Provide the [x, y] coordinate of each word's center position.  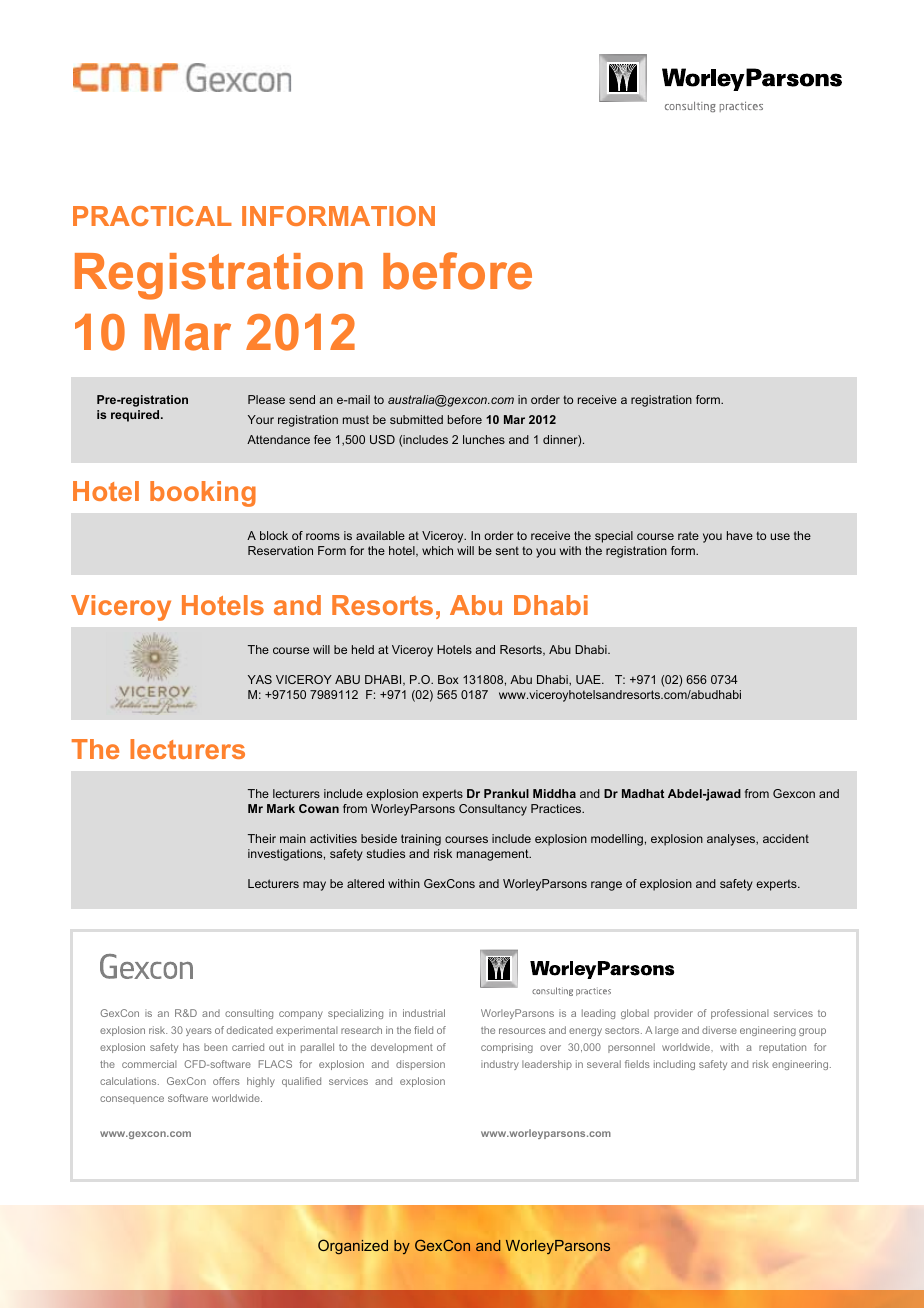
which [437, 550]
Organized [353, 1247]
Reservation [280, 550]
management [494, 855]
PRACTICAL [152, 216]
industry [500, 1065]
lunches [484, 439]
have [740, 535]
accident [786, 838]
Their [262, 838]
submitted [416, 419]
